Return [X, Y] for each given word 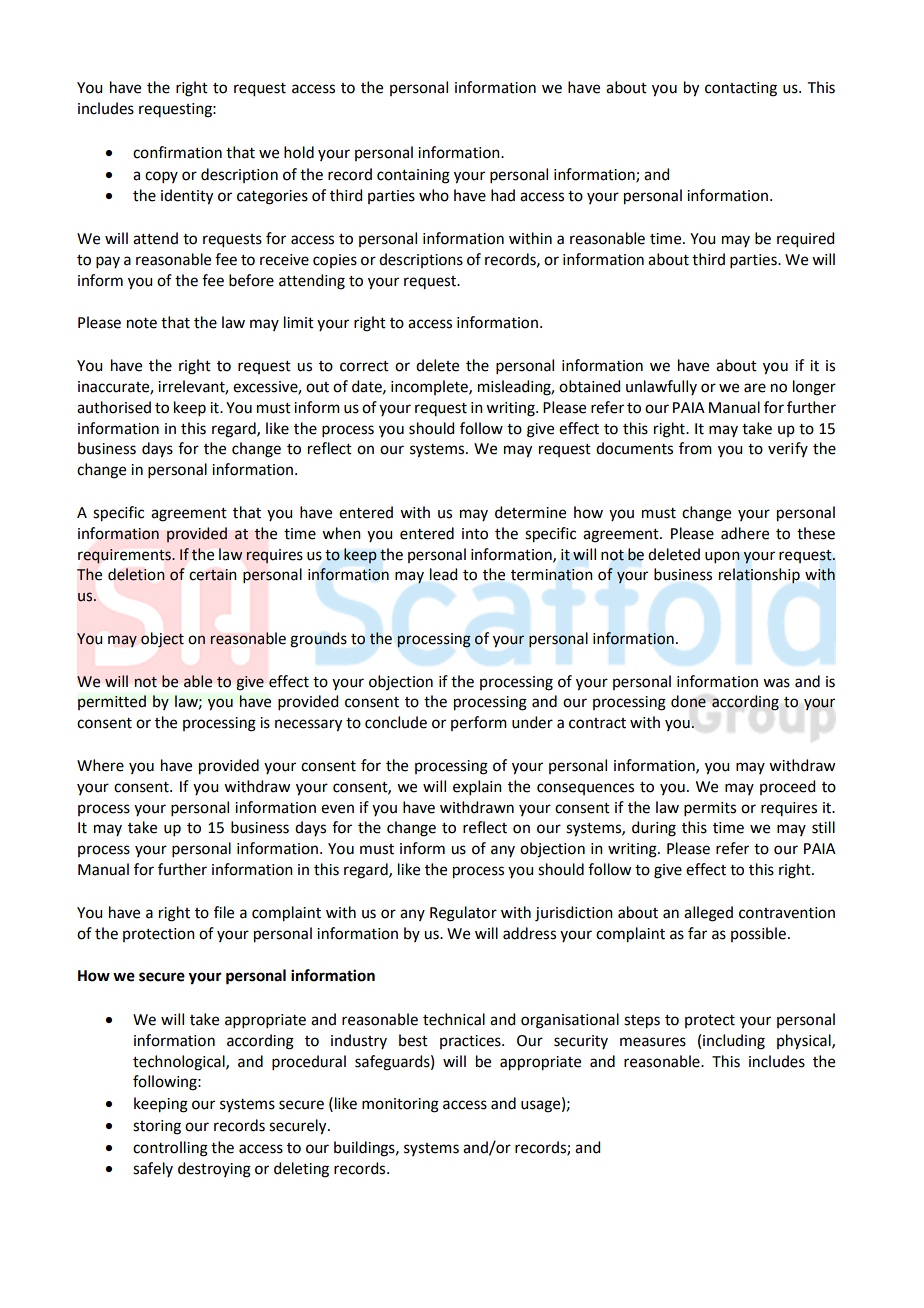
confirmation [177, 152]
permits [710, 809]
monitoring [400, 1105]
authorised [114, 407]
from [695, 448]
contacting [741, 89]
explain [477, 787]
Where [100, 765]
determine [530, 512]
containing [413, 176]
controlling [170, 1149]
